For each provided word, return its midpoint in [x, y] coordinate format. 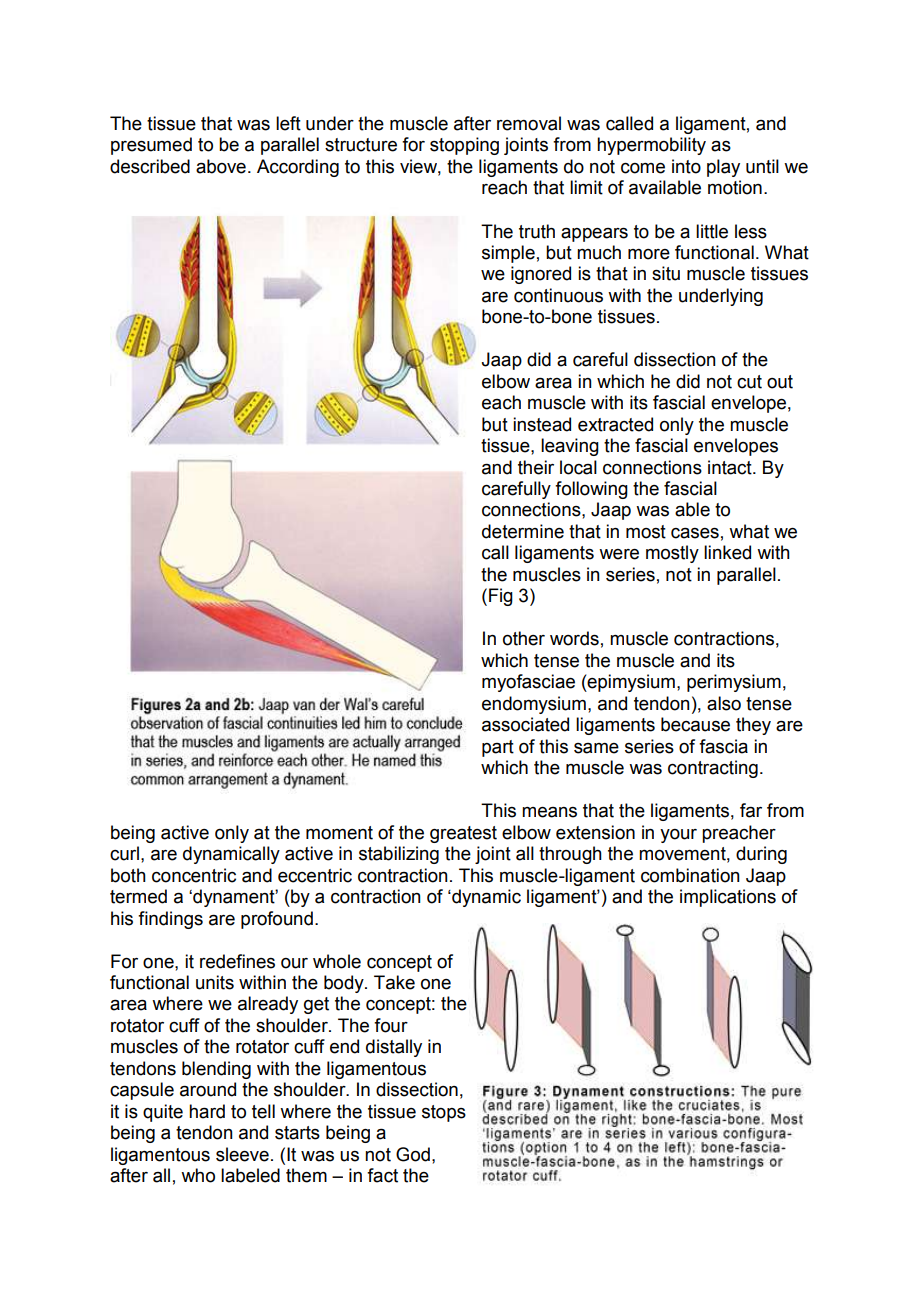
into [686, 166]
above [221, 166]
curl [124, 853]
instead [542, 424]
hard [207, 1111]
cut [749, 382]
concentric [194, 875]
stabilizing [399, 855]
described [150, 166]
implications [728, 898]
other [524, 638]
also [724, 703]
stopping [464, 146]
